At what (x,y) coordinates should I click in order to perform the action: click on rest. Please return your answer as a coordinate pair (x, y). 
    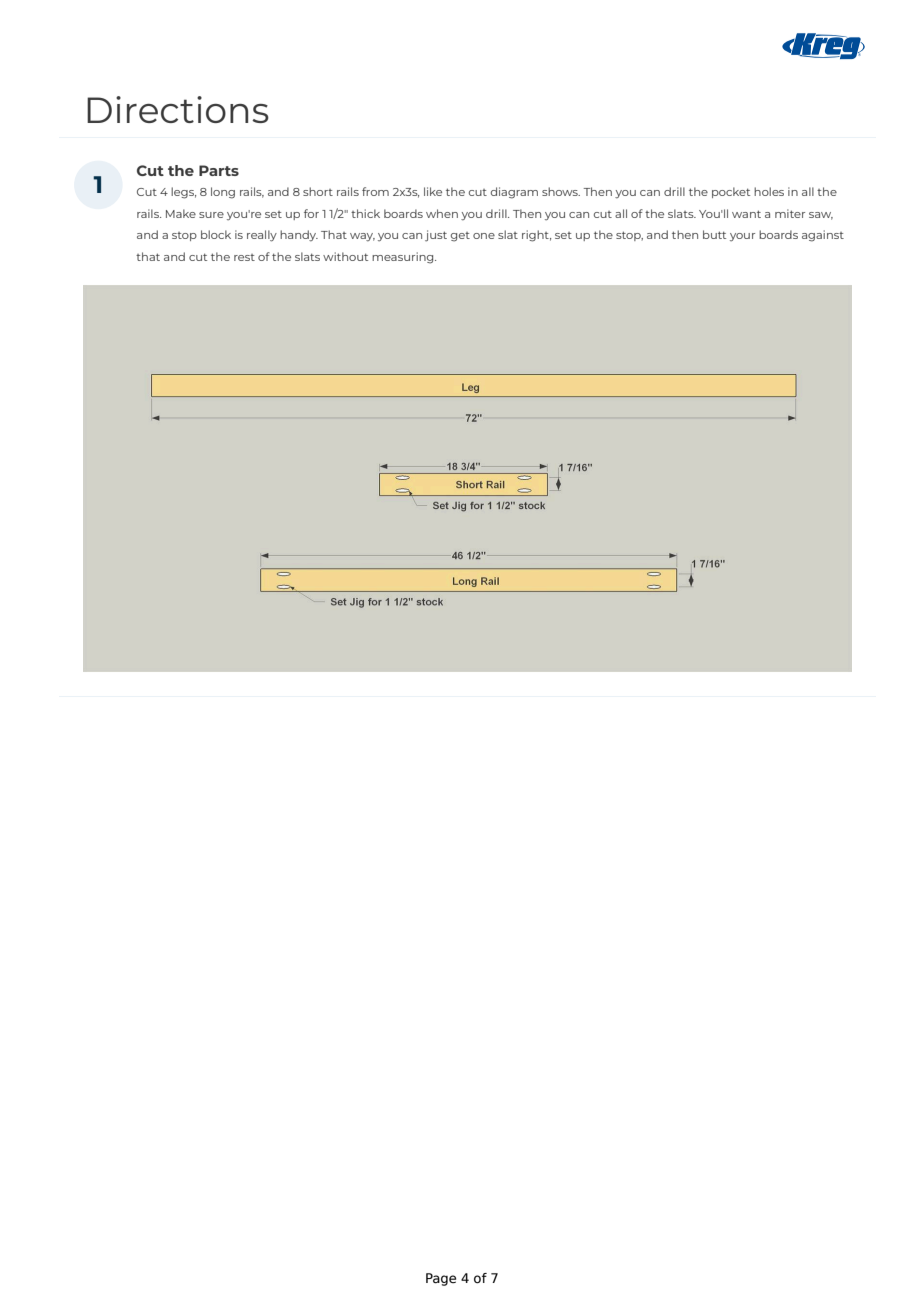
    Looking at the image, I should click on (244, 257).
